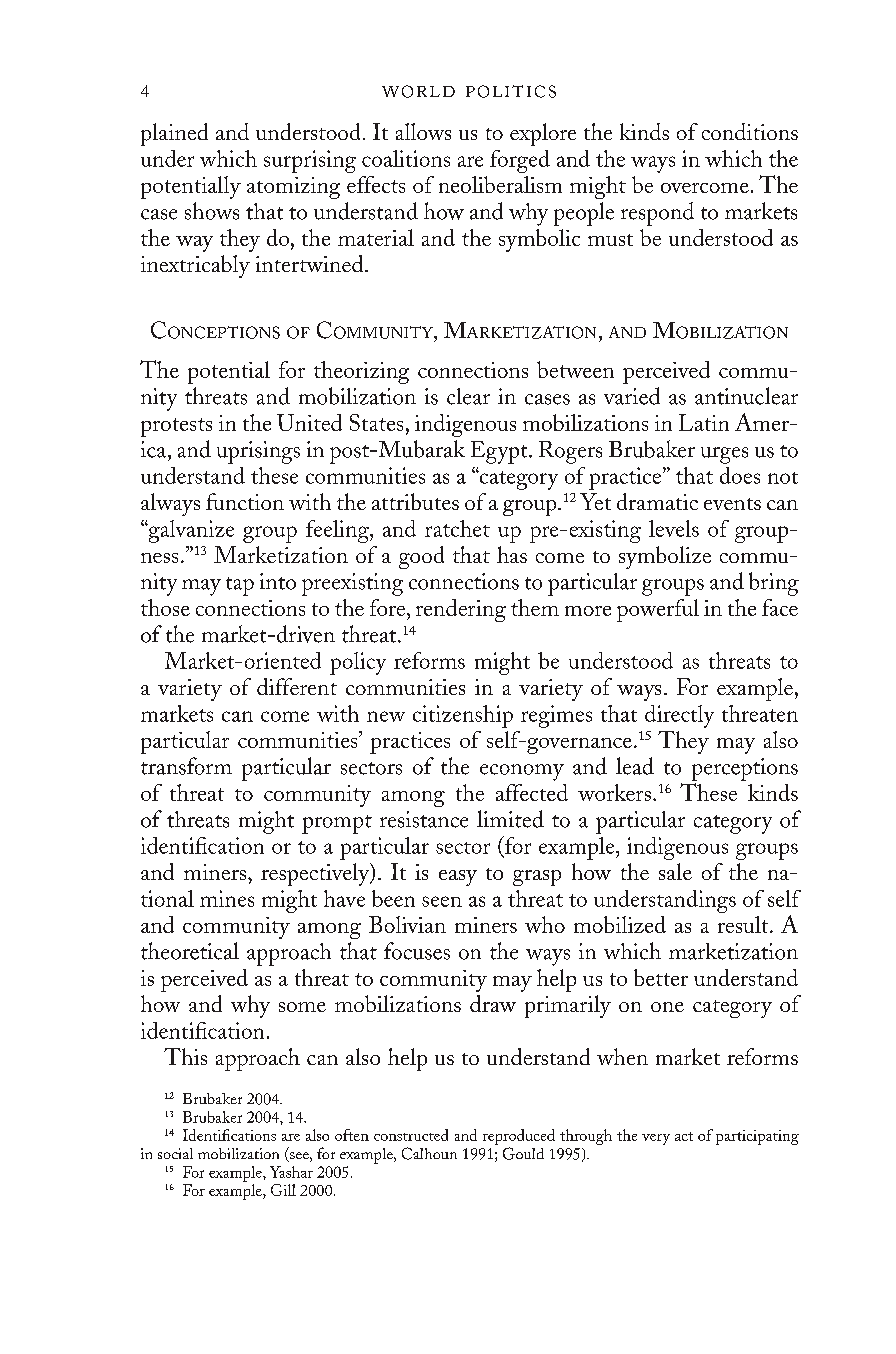 This screenshot has width=896, height=1354. I want to click on participating, so click(757, 1137).
